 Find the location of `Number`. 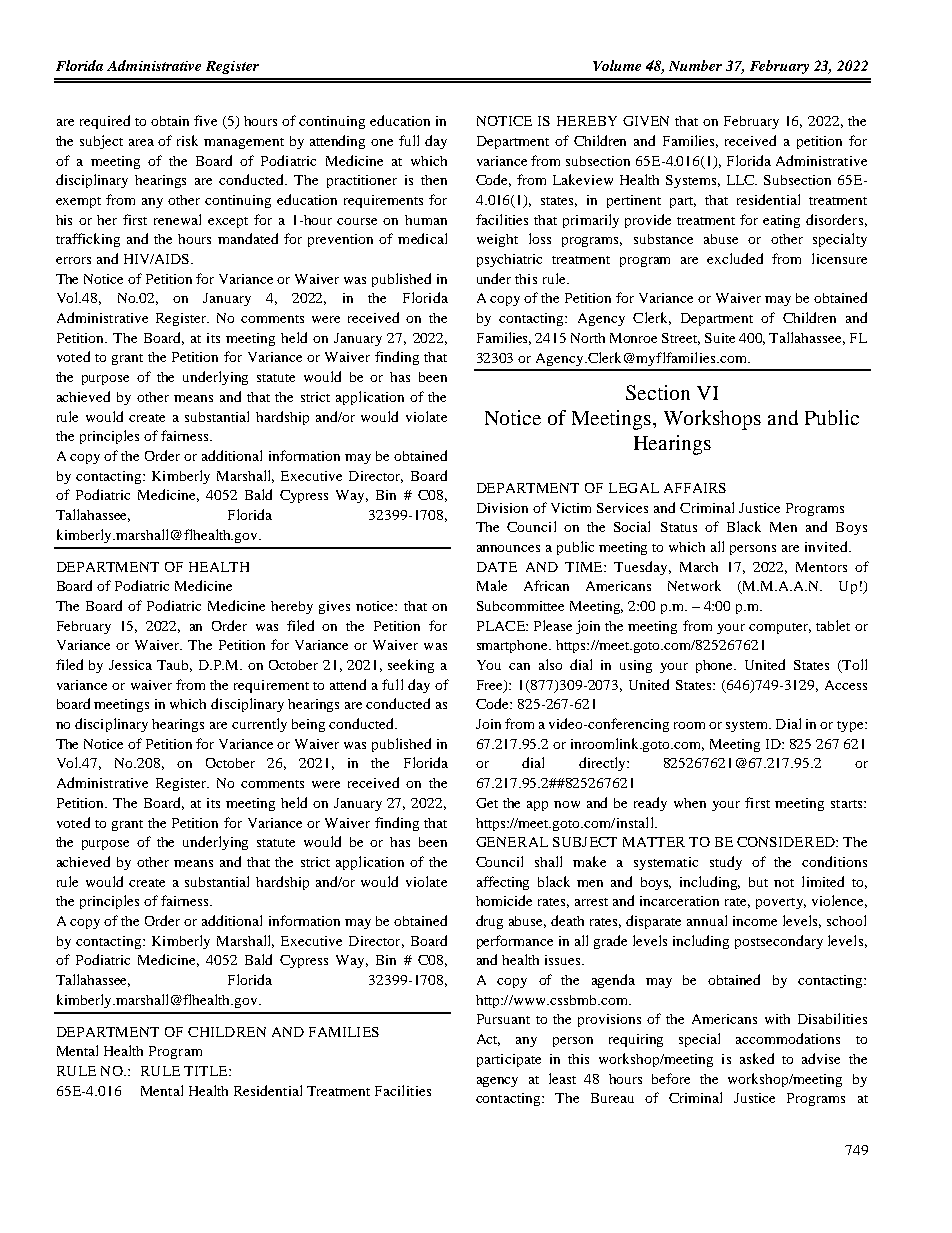

Number is located at coordinates (695, 65).
